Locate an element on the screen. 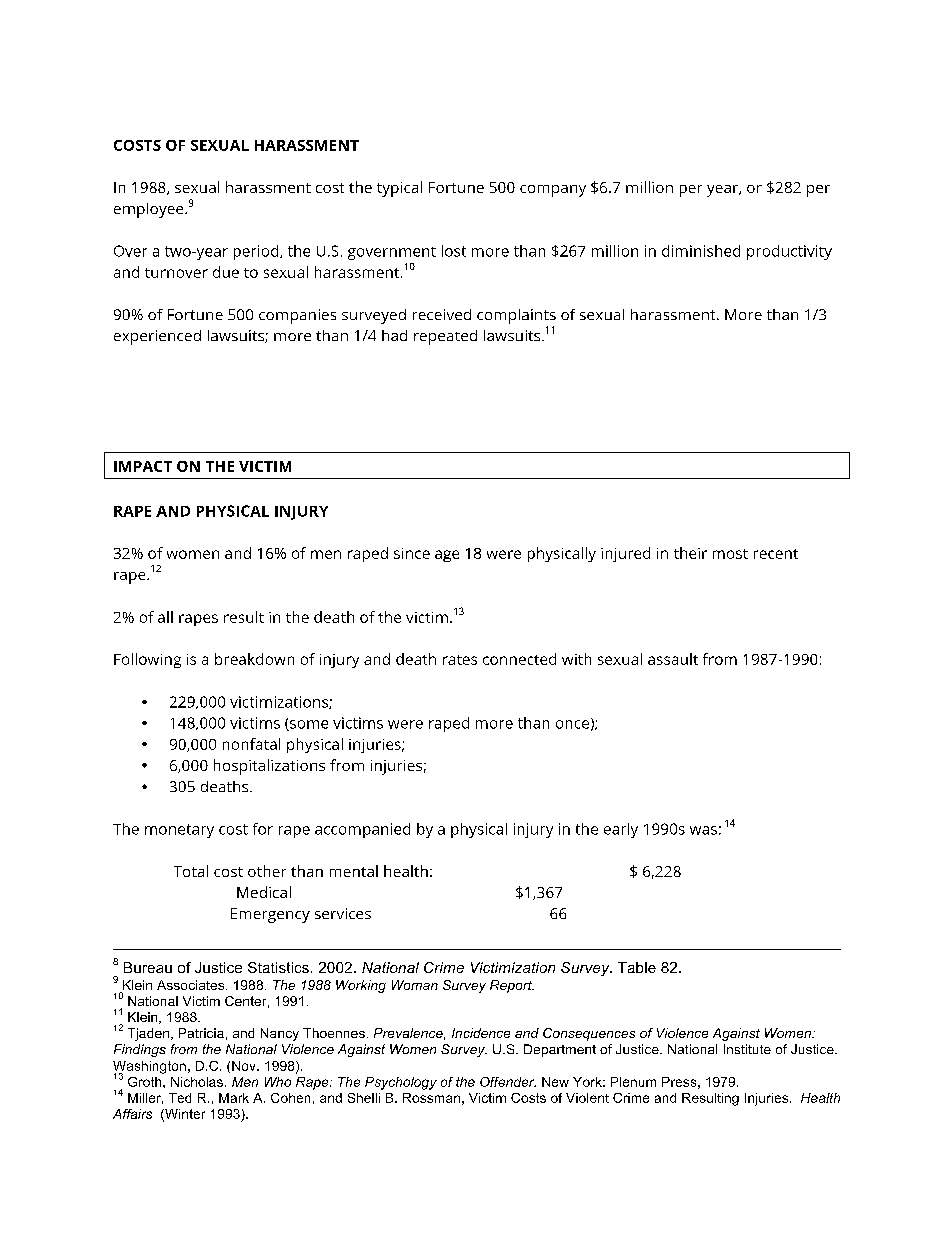 The height and width of the screenshot is (1233, 952). age is located at coordinates (447, 556).
